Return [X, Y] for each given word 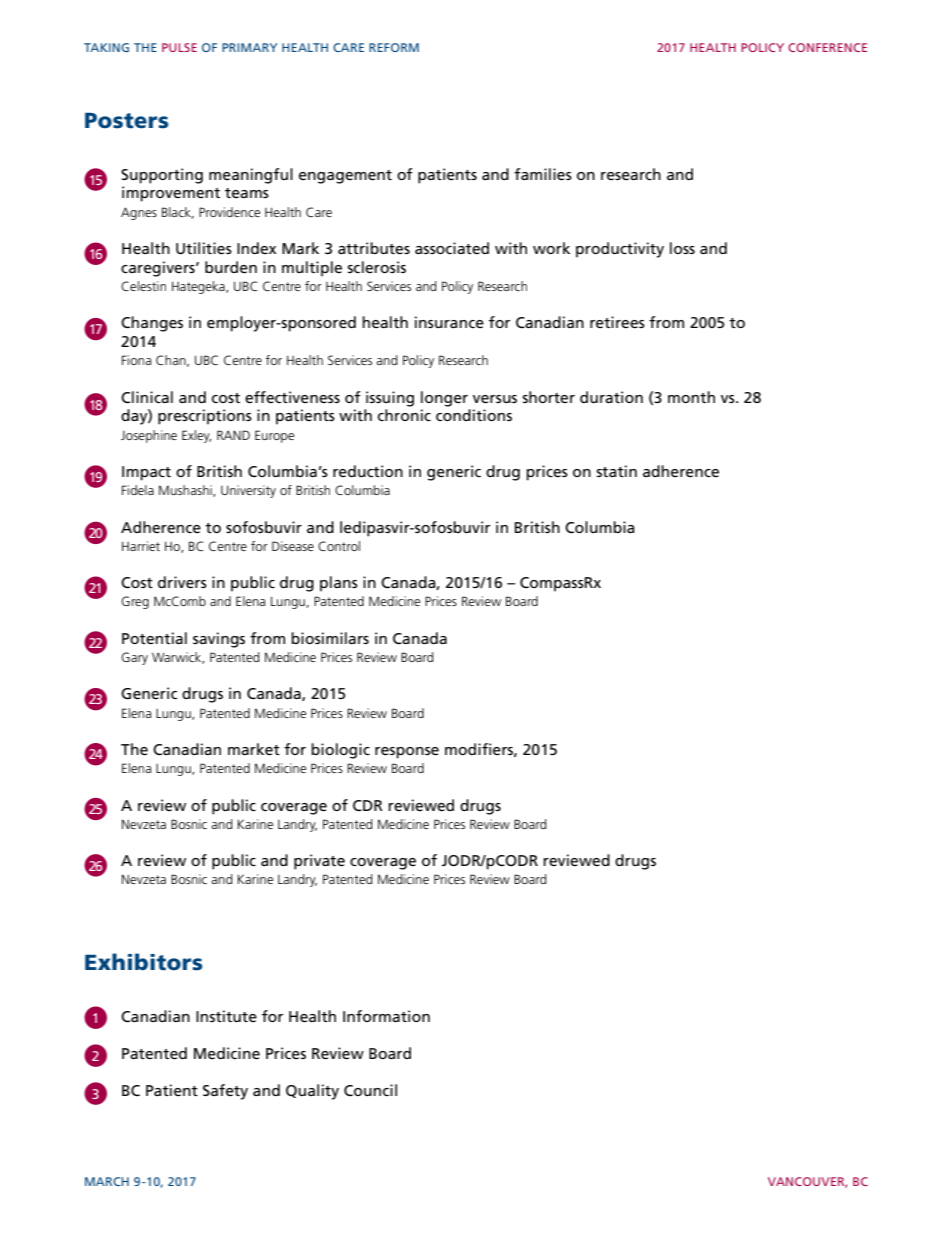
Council [370, 1090]
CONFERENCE [827, 47]
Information [386, 1016]
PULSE [179, 47]
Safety [225, 1092]
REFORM [394, 47]
